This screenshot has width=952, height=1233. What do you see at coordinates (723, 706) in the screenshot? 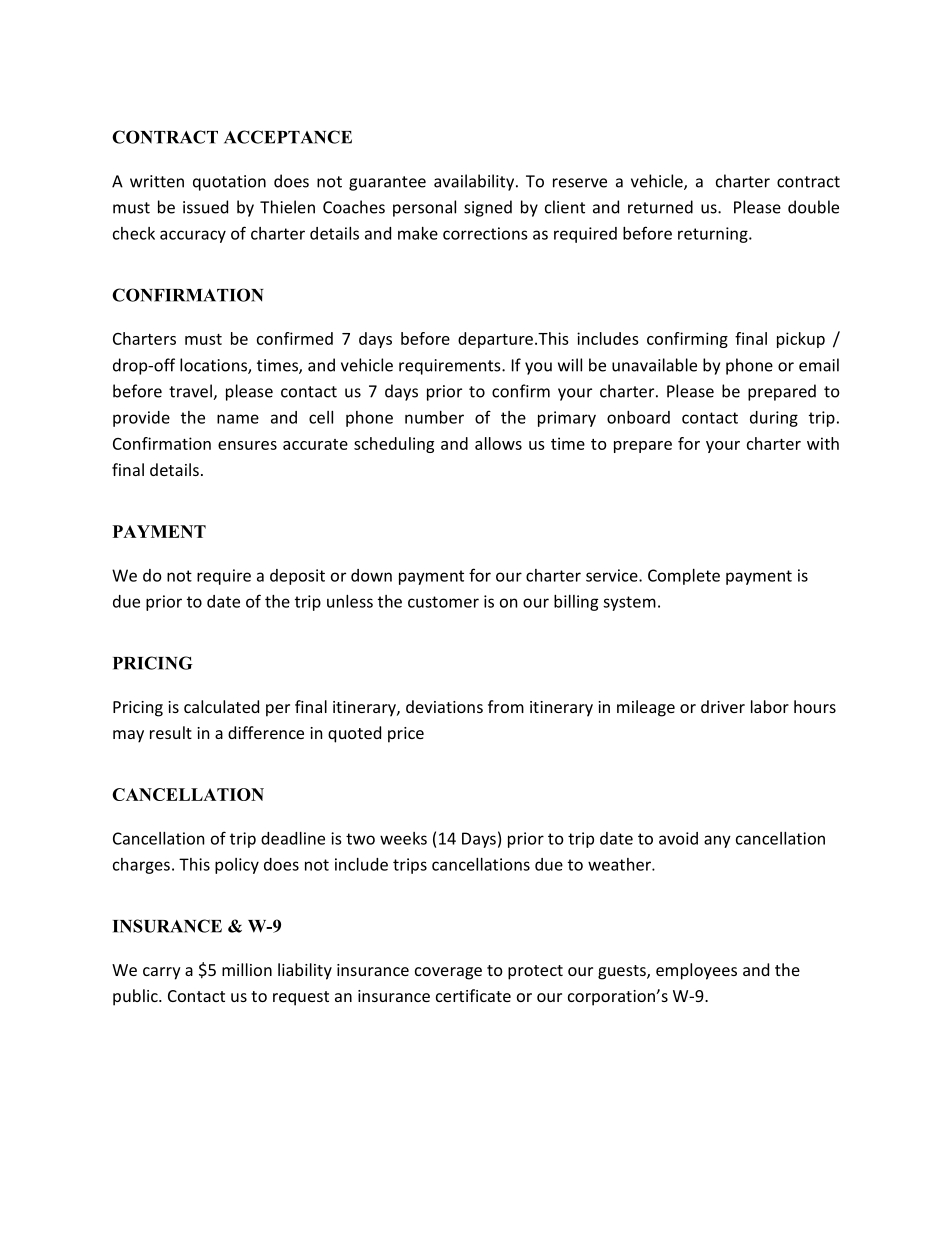
I see `driver` at bounding box center [723, 706].
